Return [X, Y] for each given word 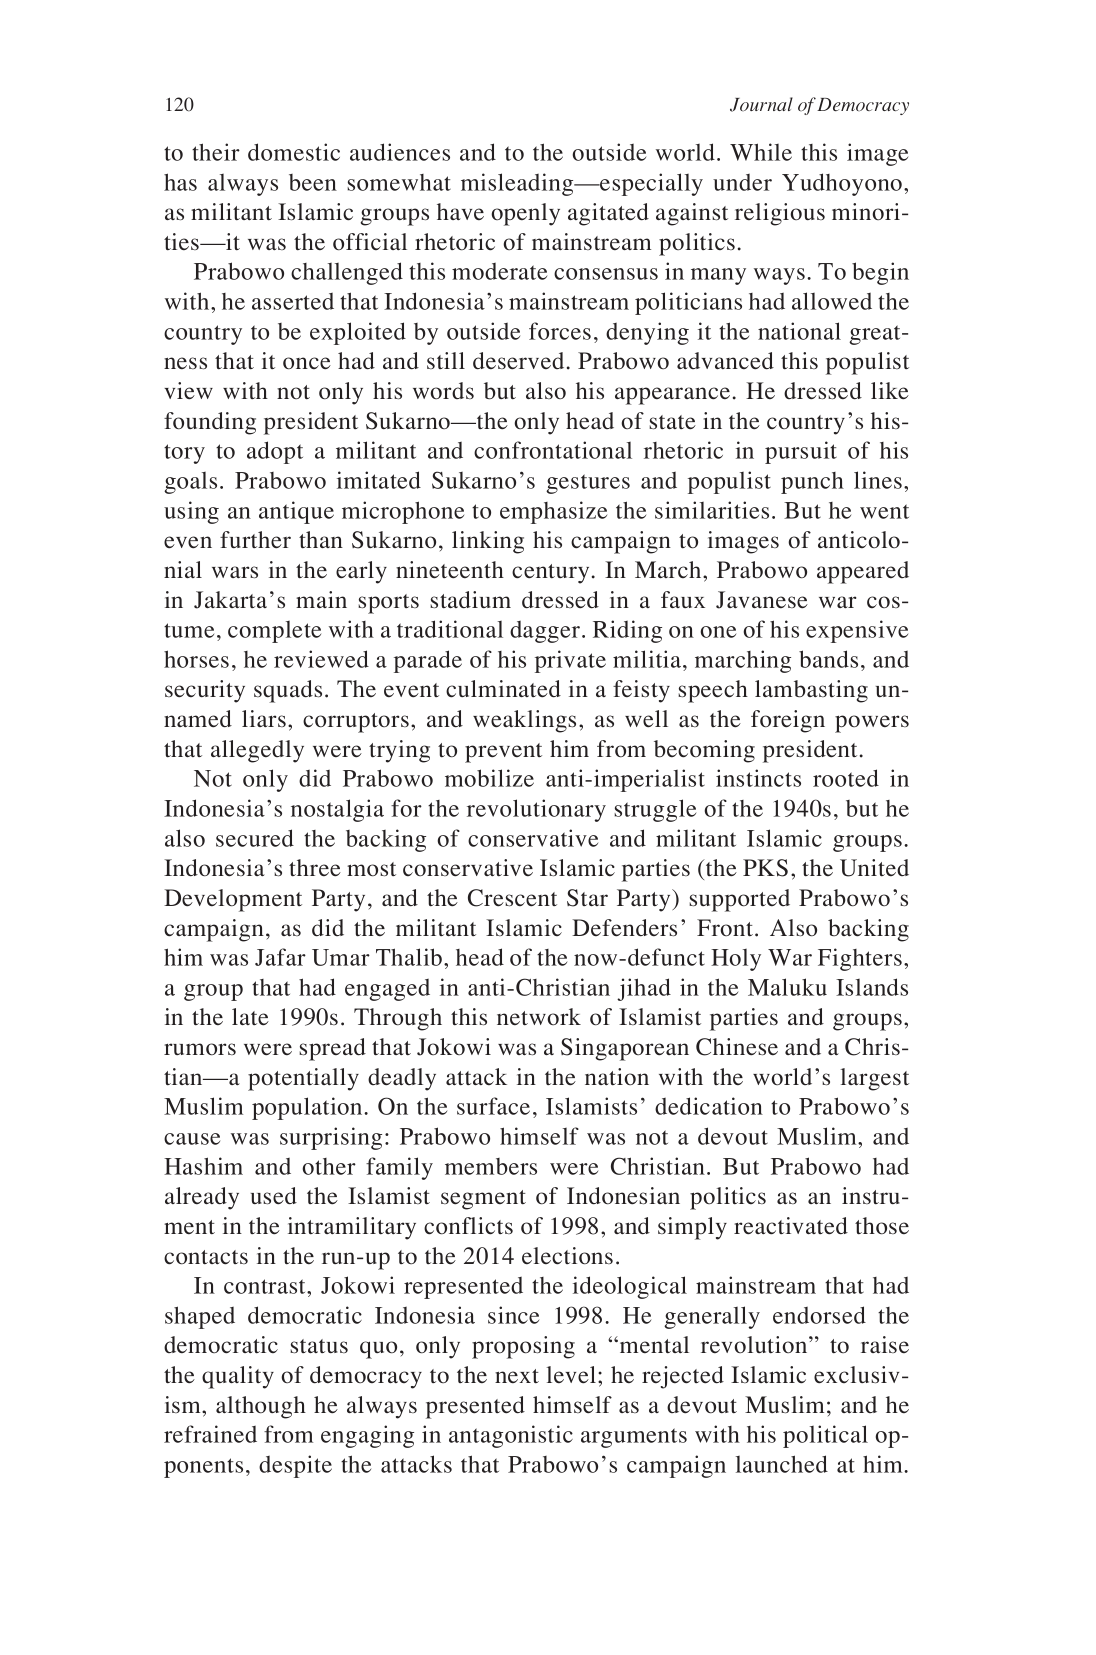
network [539, 1016]
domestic [294, 152]
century [550, 574]
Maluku [787, 987]
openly [525, 214]
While [761, 152]
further [255, 540]
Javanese [762, 600]
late [250, 1017]
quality [238, 1377]
